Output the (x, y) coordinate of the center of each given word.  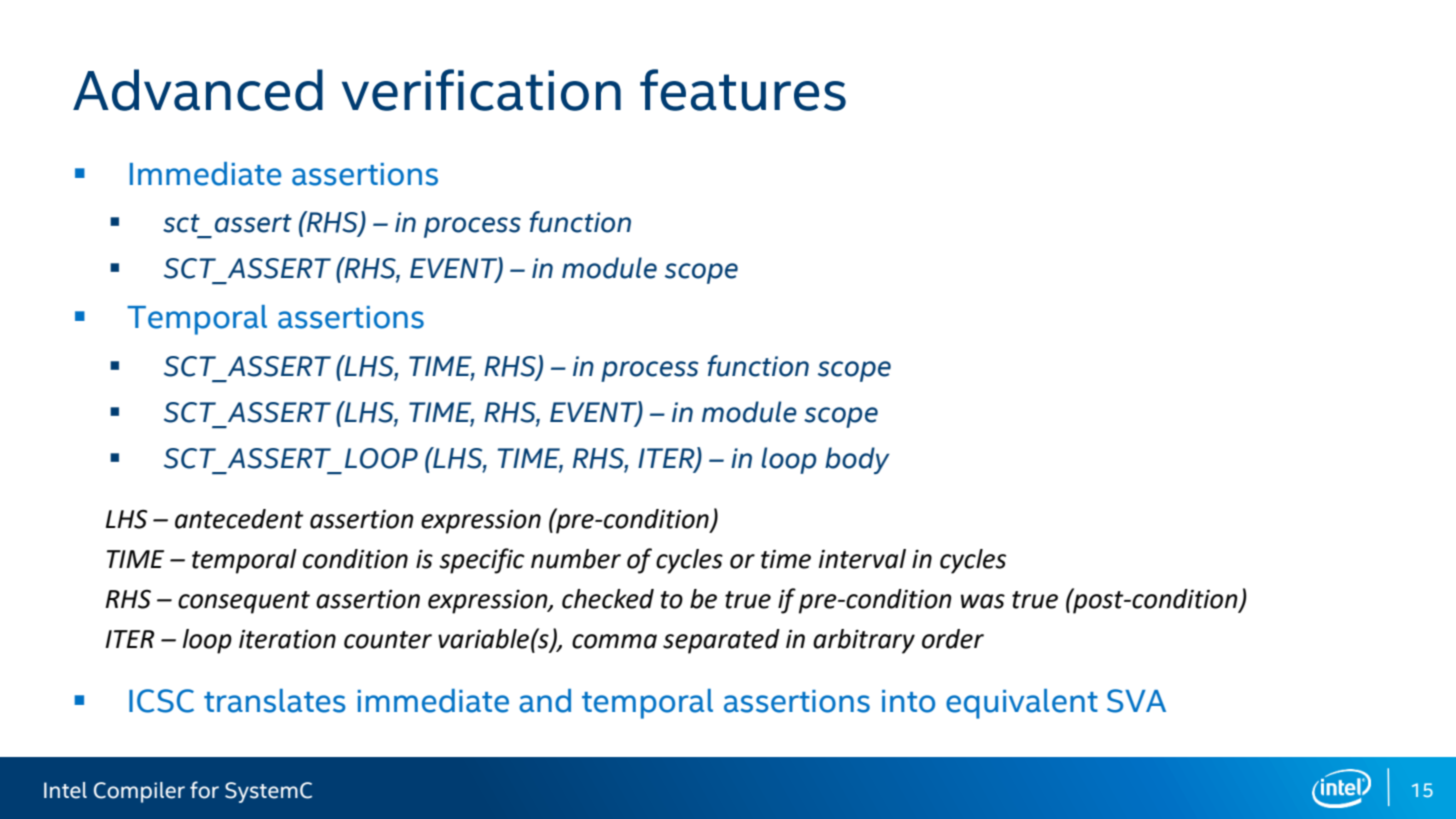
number (576, 559)
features (743, 90)
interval (862, 559)
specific (482, 561)
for (204, 790)
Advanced (198, 90)
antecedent (239, 519)
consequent (244, 602)
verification (481, 90)
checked (608, 599)
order (953, 639)
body (857, 460)
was (983, 601)
